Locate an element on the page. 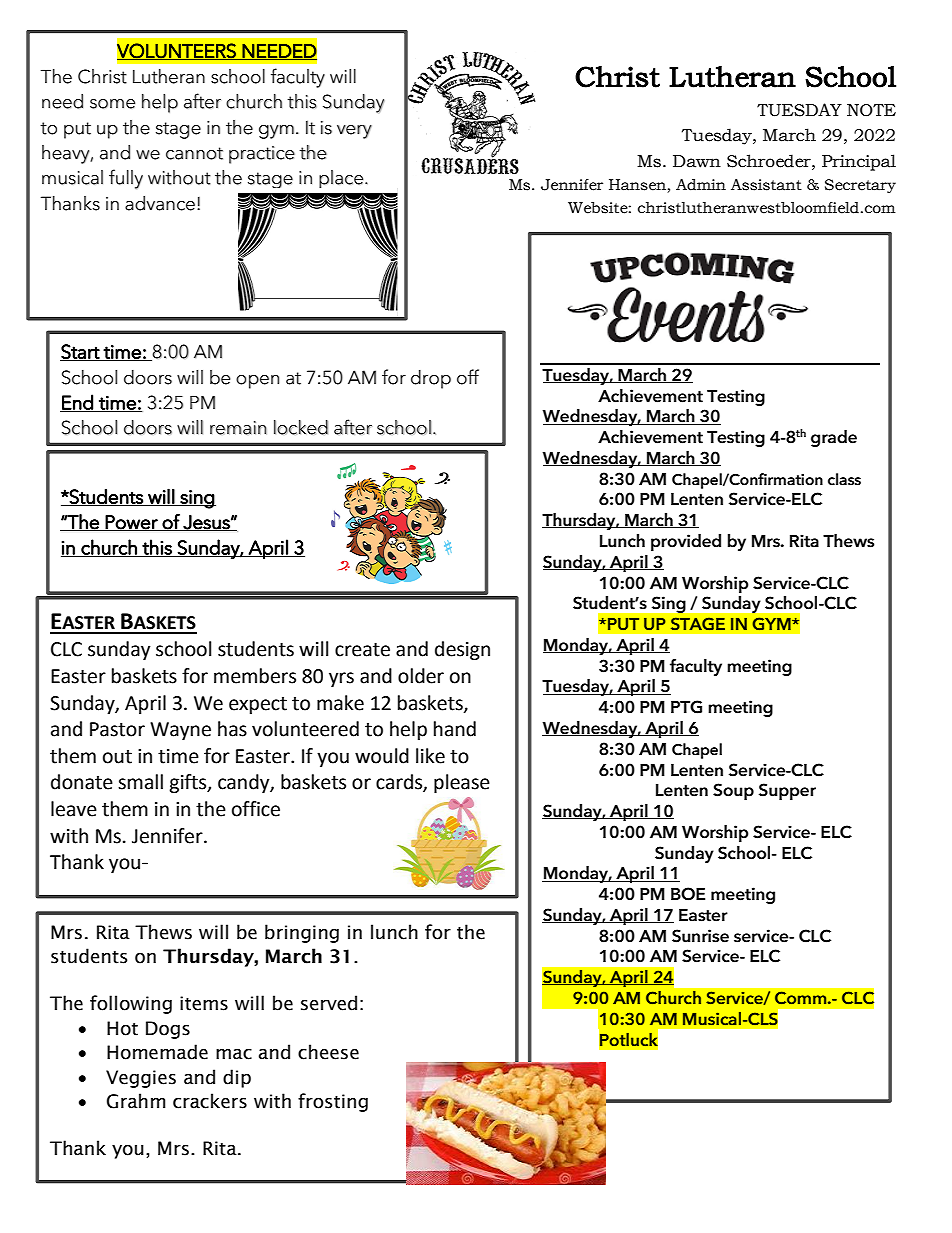  drop is located at coordinates (431, 379).
